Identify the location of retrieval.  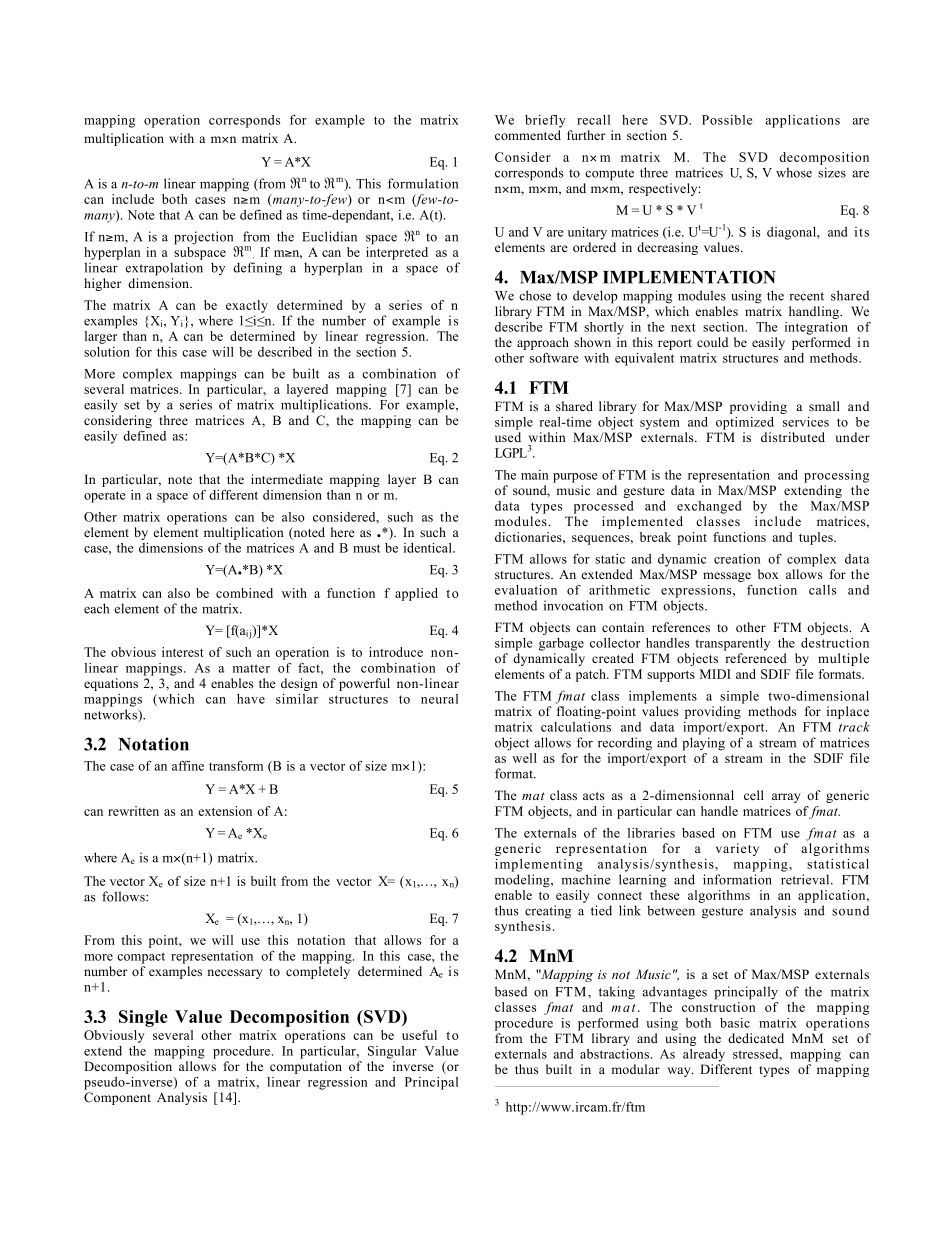
(806, 879).
